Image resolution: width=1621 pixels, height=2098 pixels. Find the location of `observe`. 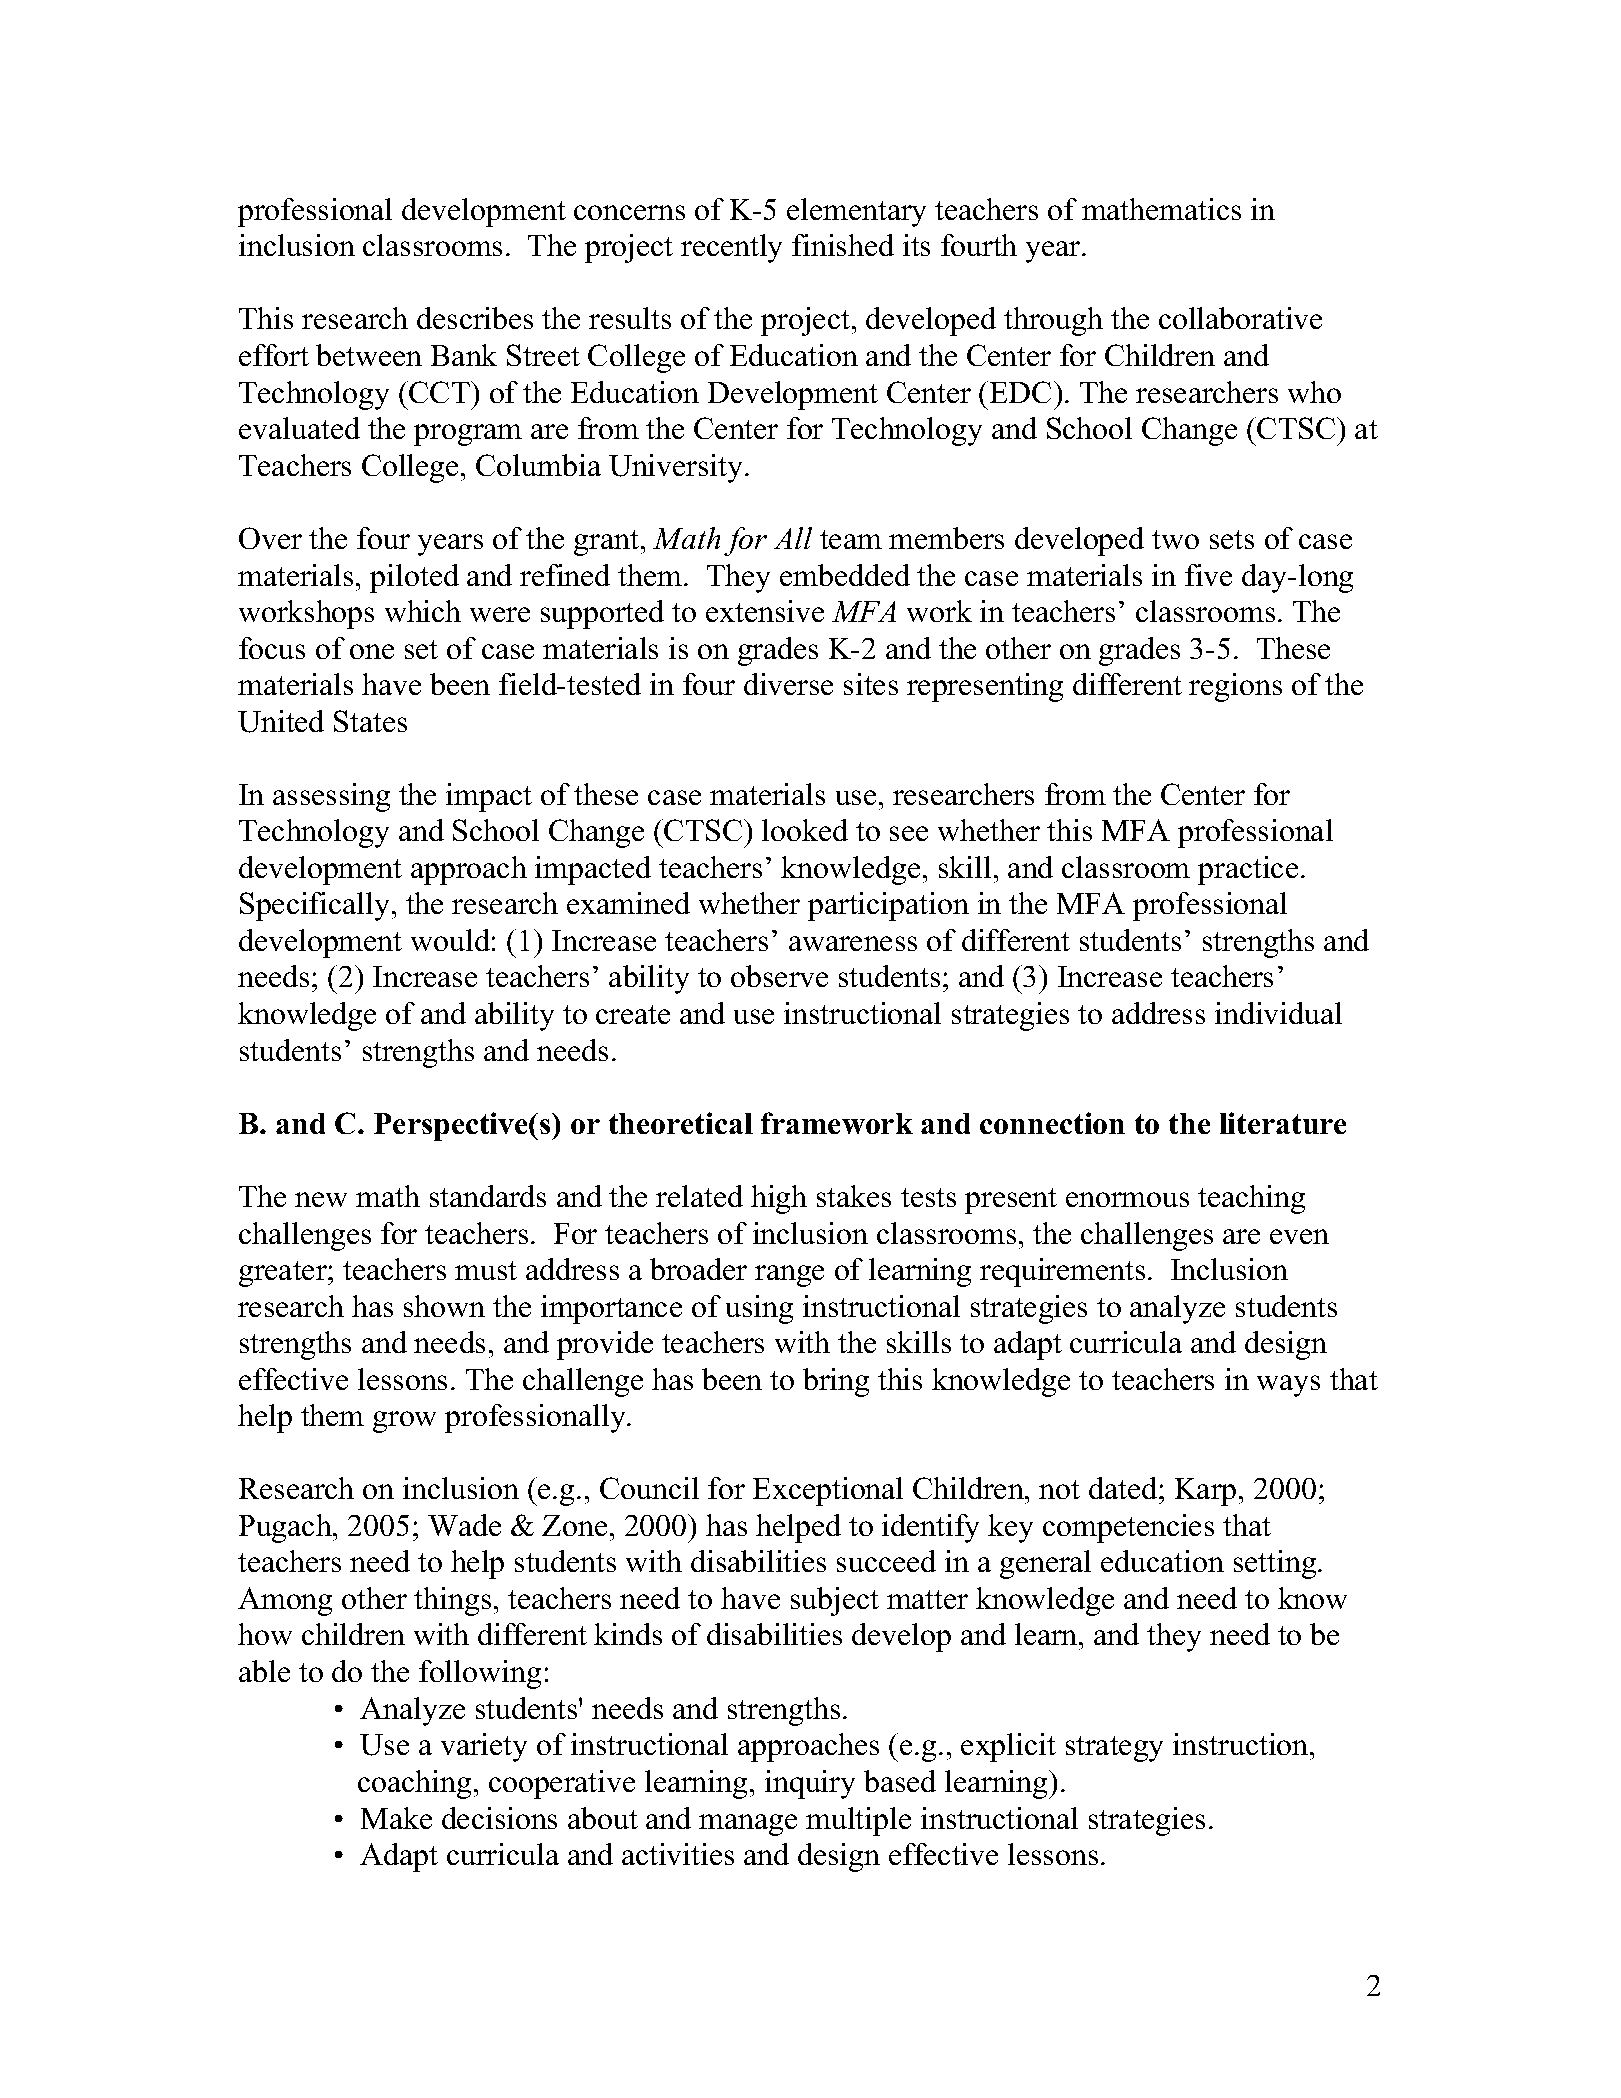

observe is located at coordinates (779, 976).
